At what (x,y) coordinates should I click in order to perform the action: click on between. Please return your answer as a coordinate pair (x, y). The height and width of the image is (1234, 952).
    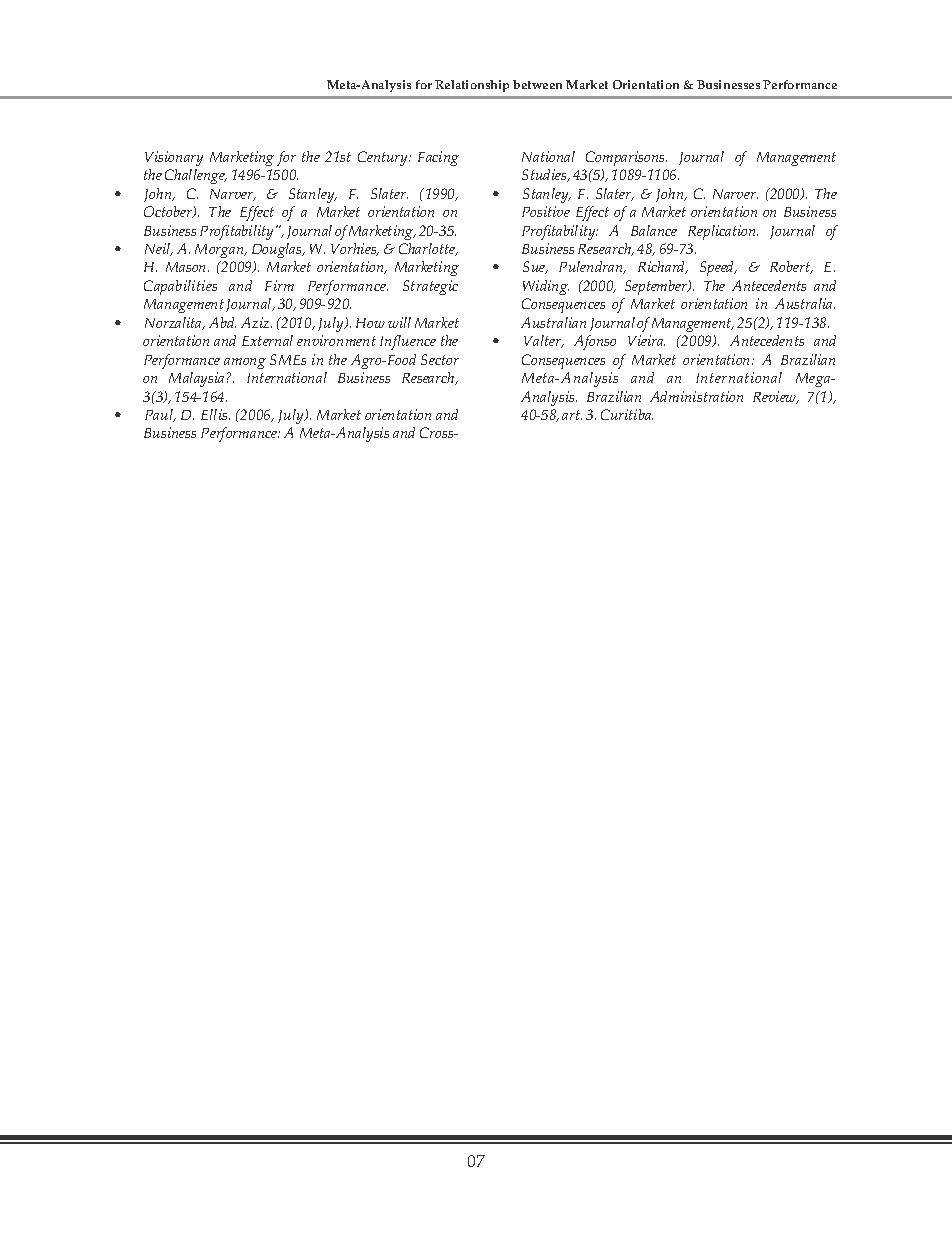
    Looking at the image, I should click on (537, 84).
